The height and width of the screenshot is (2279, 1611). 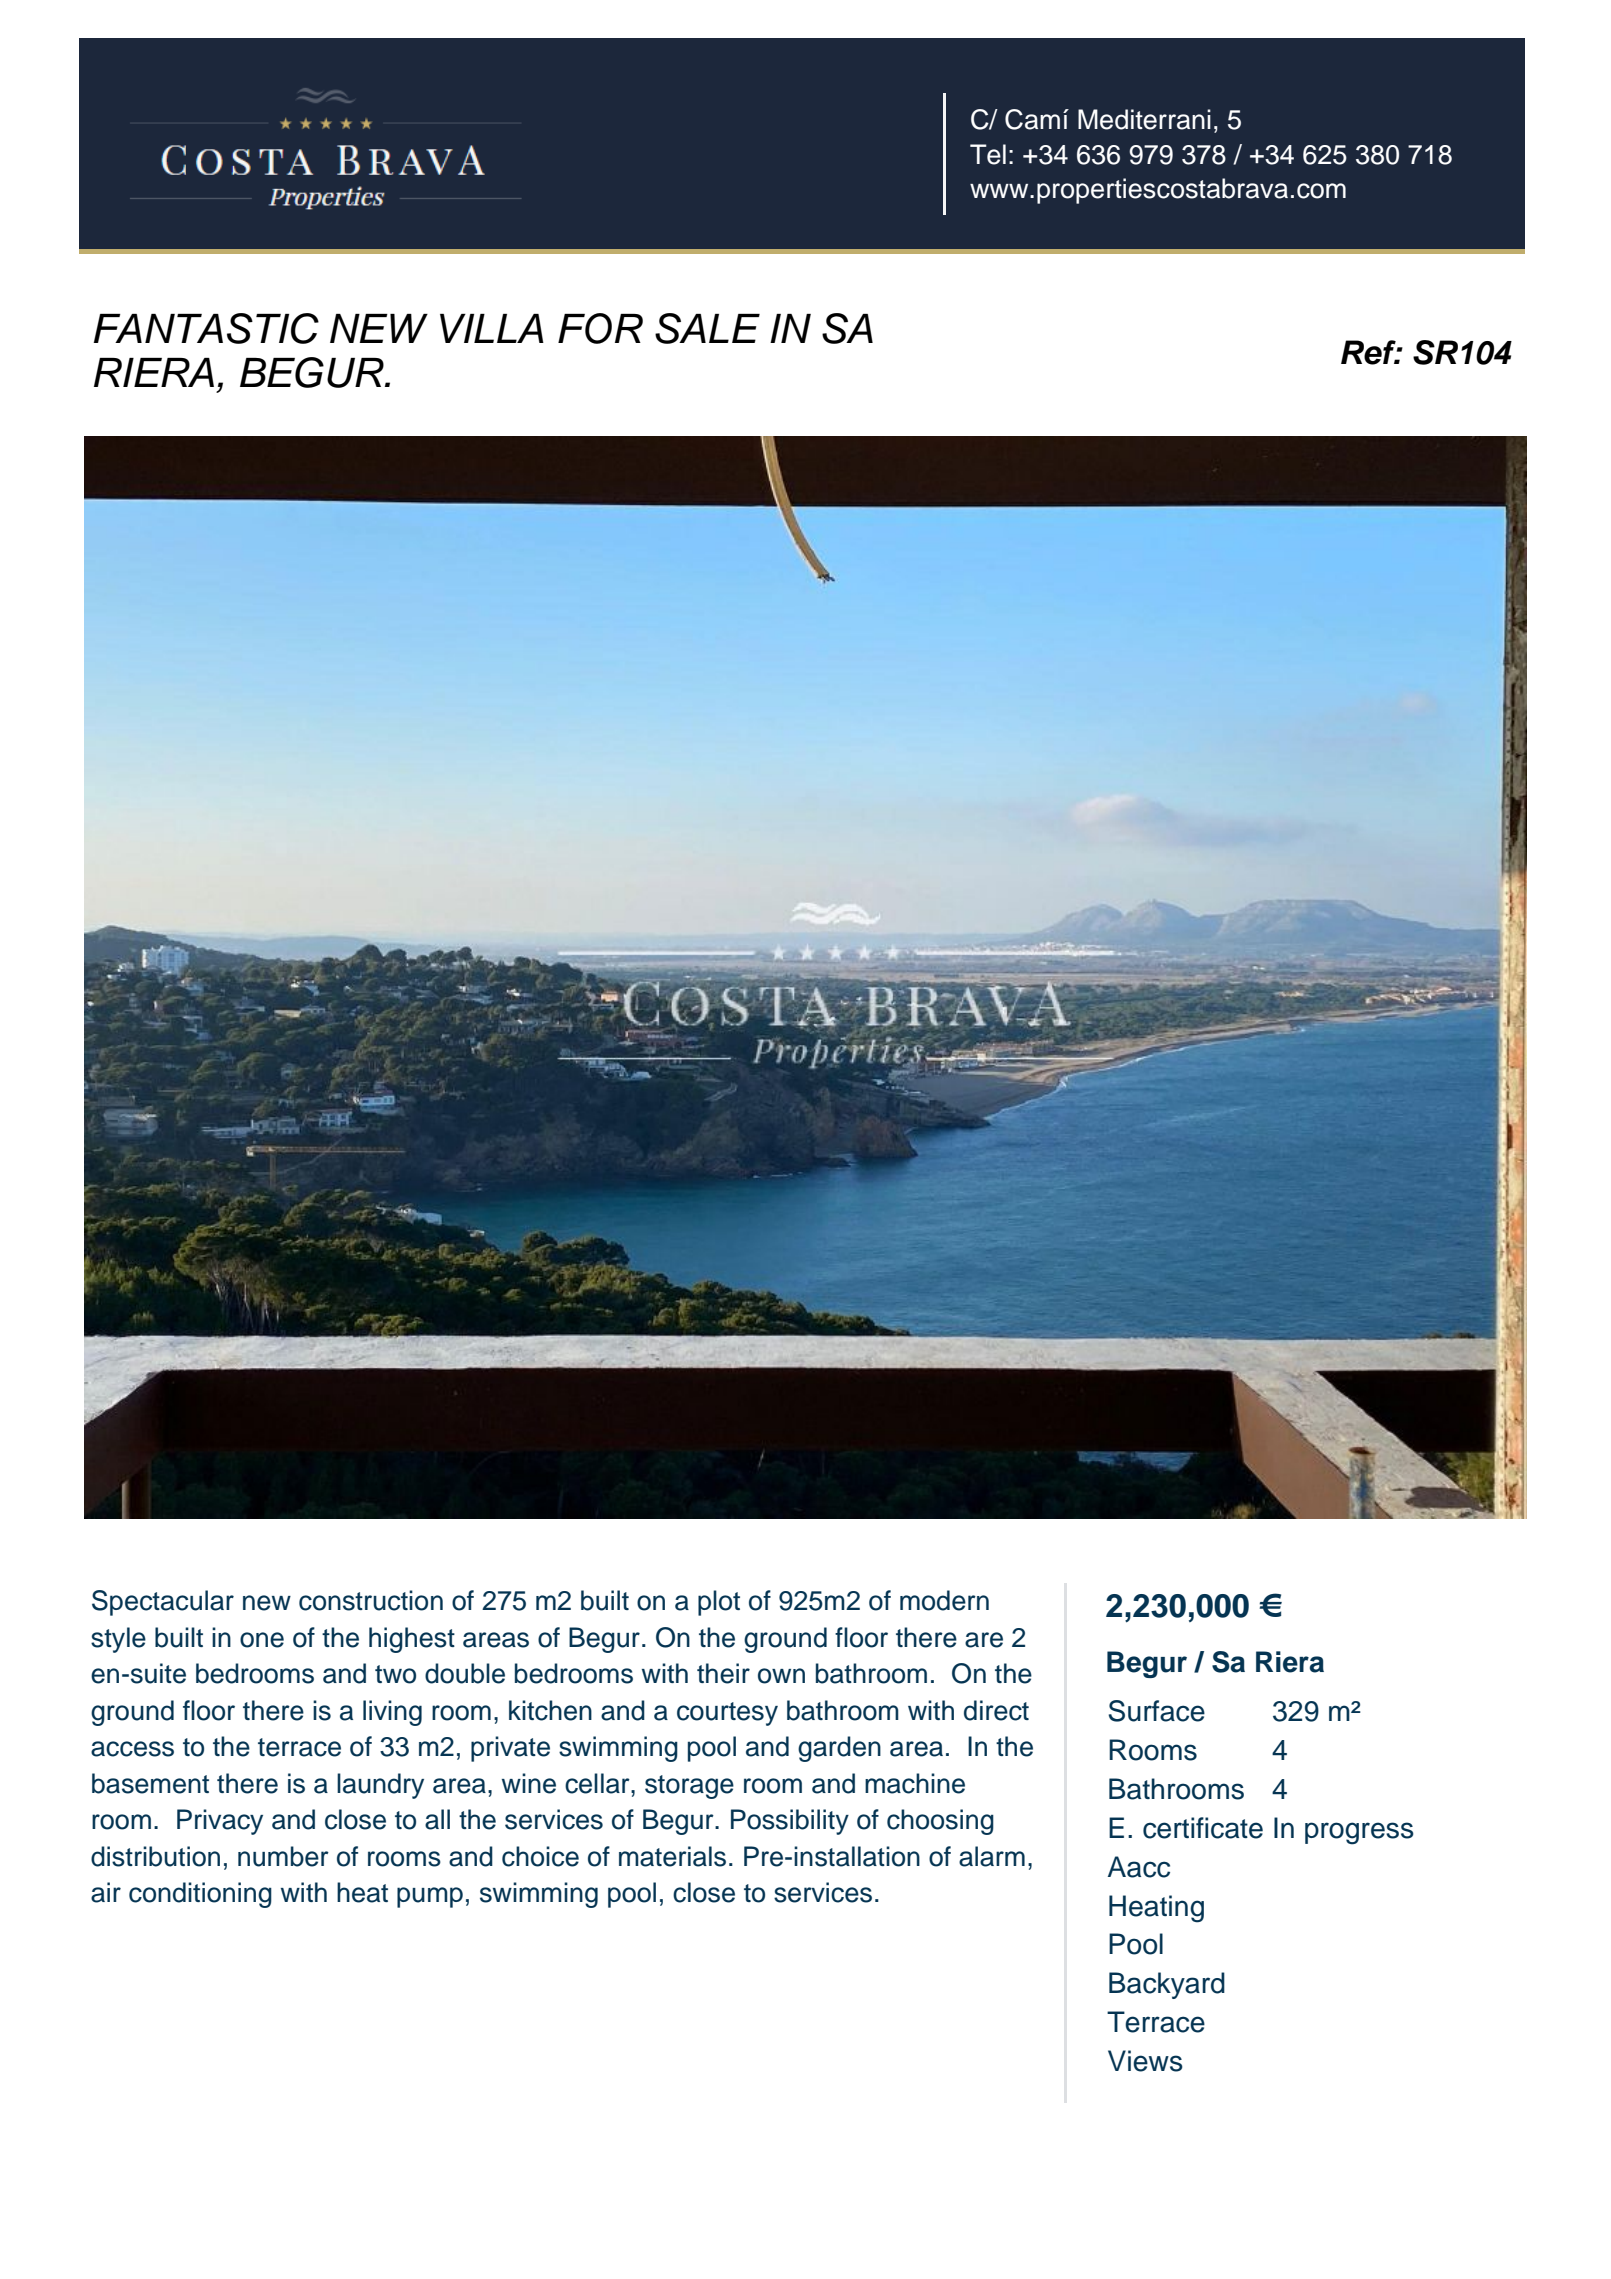 I want to click on VILLA, so click(x=492, y=328).
